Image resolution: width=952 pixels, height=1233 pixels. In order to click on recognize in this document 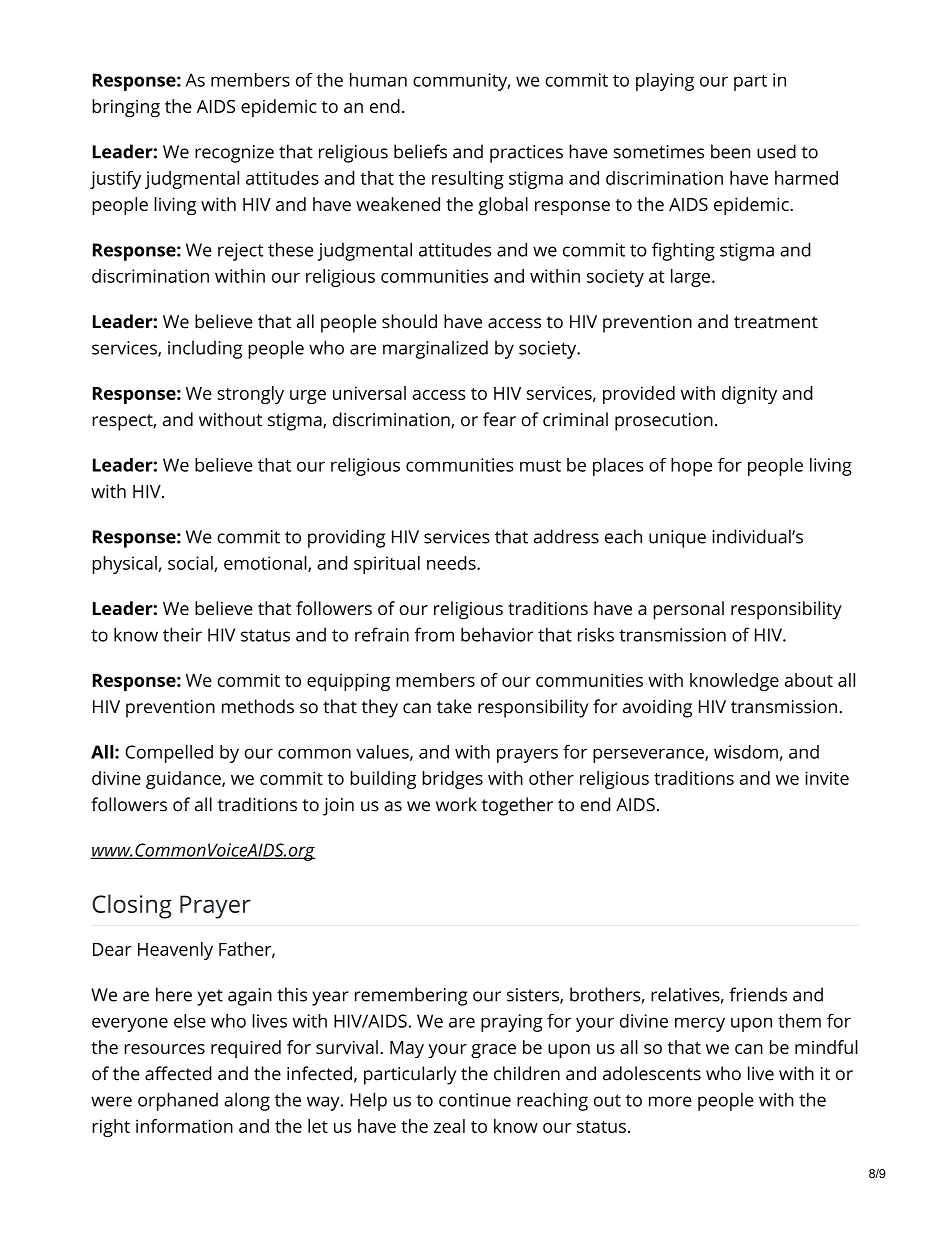, I will do `click(234, 154)`.
